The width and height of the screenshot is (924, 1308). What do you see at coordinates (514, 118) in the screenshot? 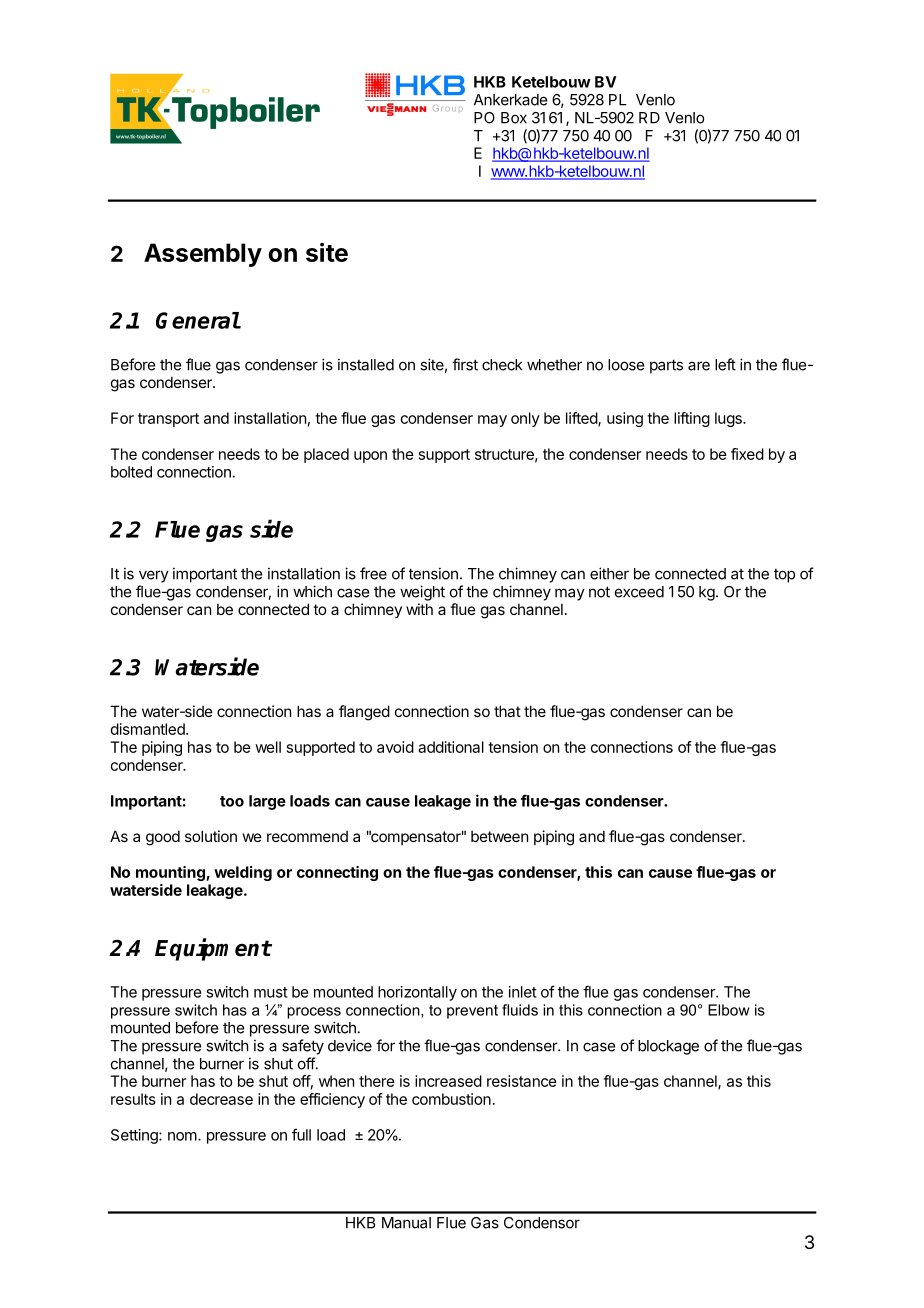
I see `Box` at bounding box center [514, 118].
